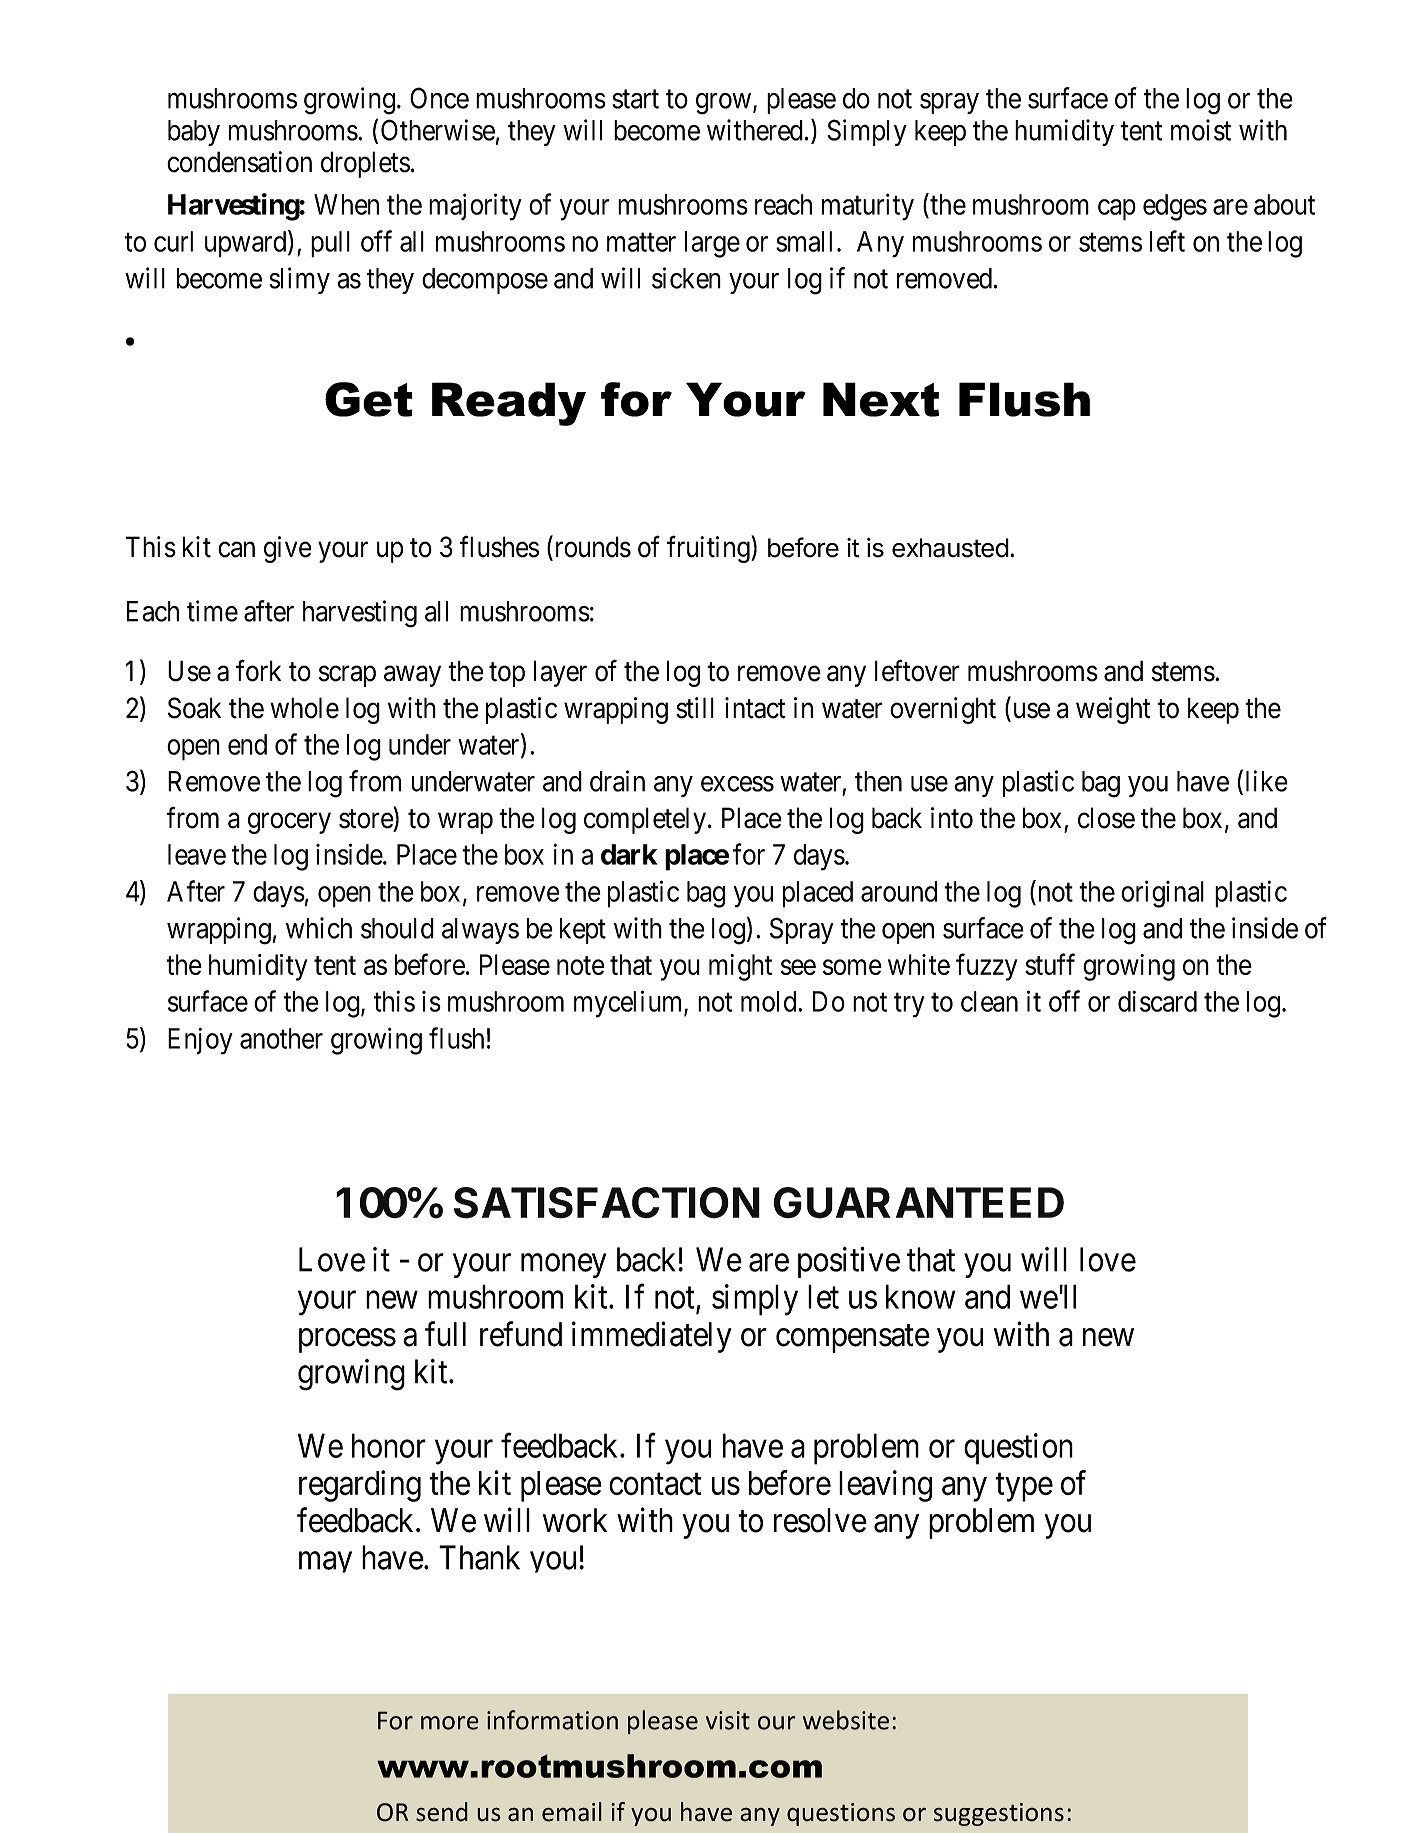  I want to click on process, so click(347, 1341).
